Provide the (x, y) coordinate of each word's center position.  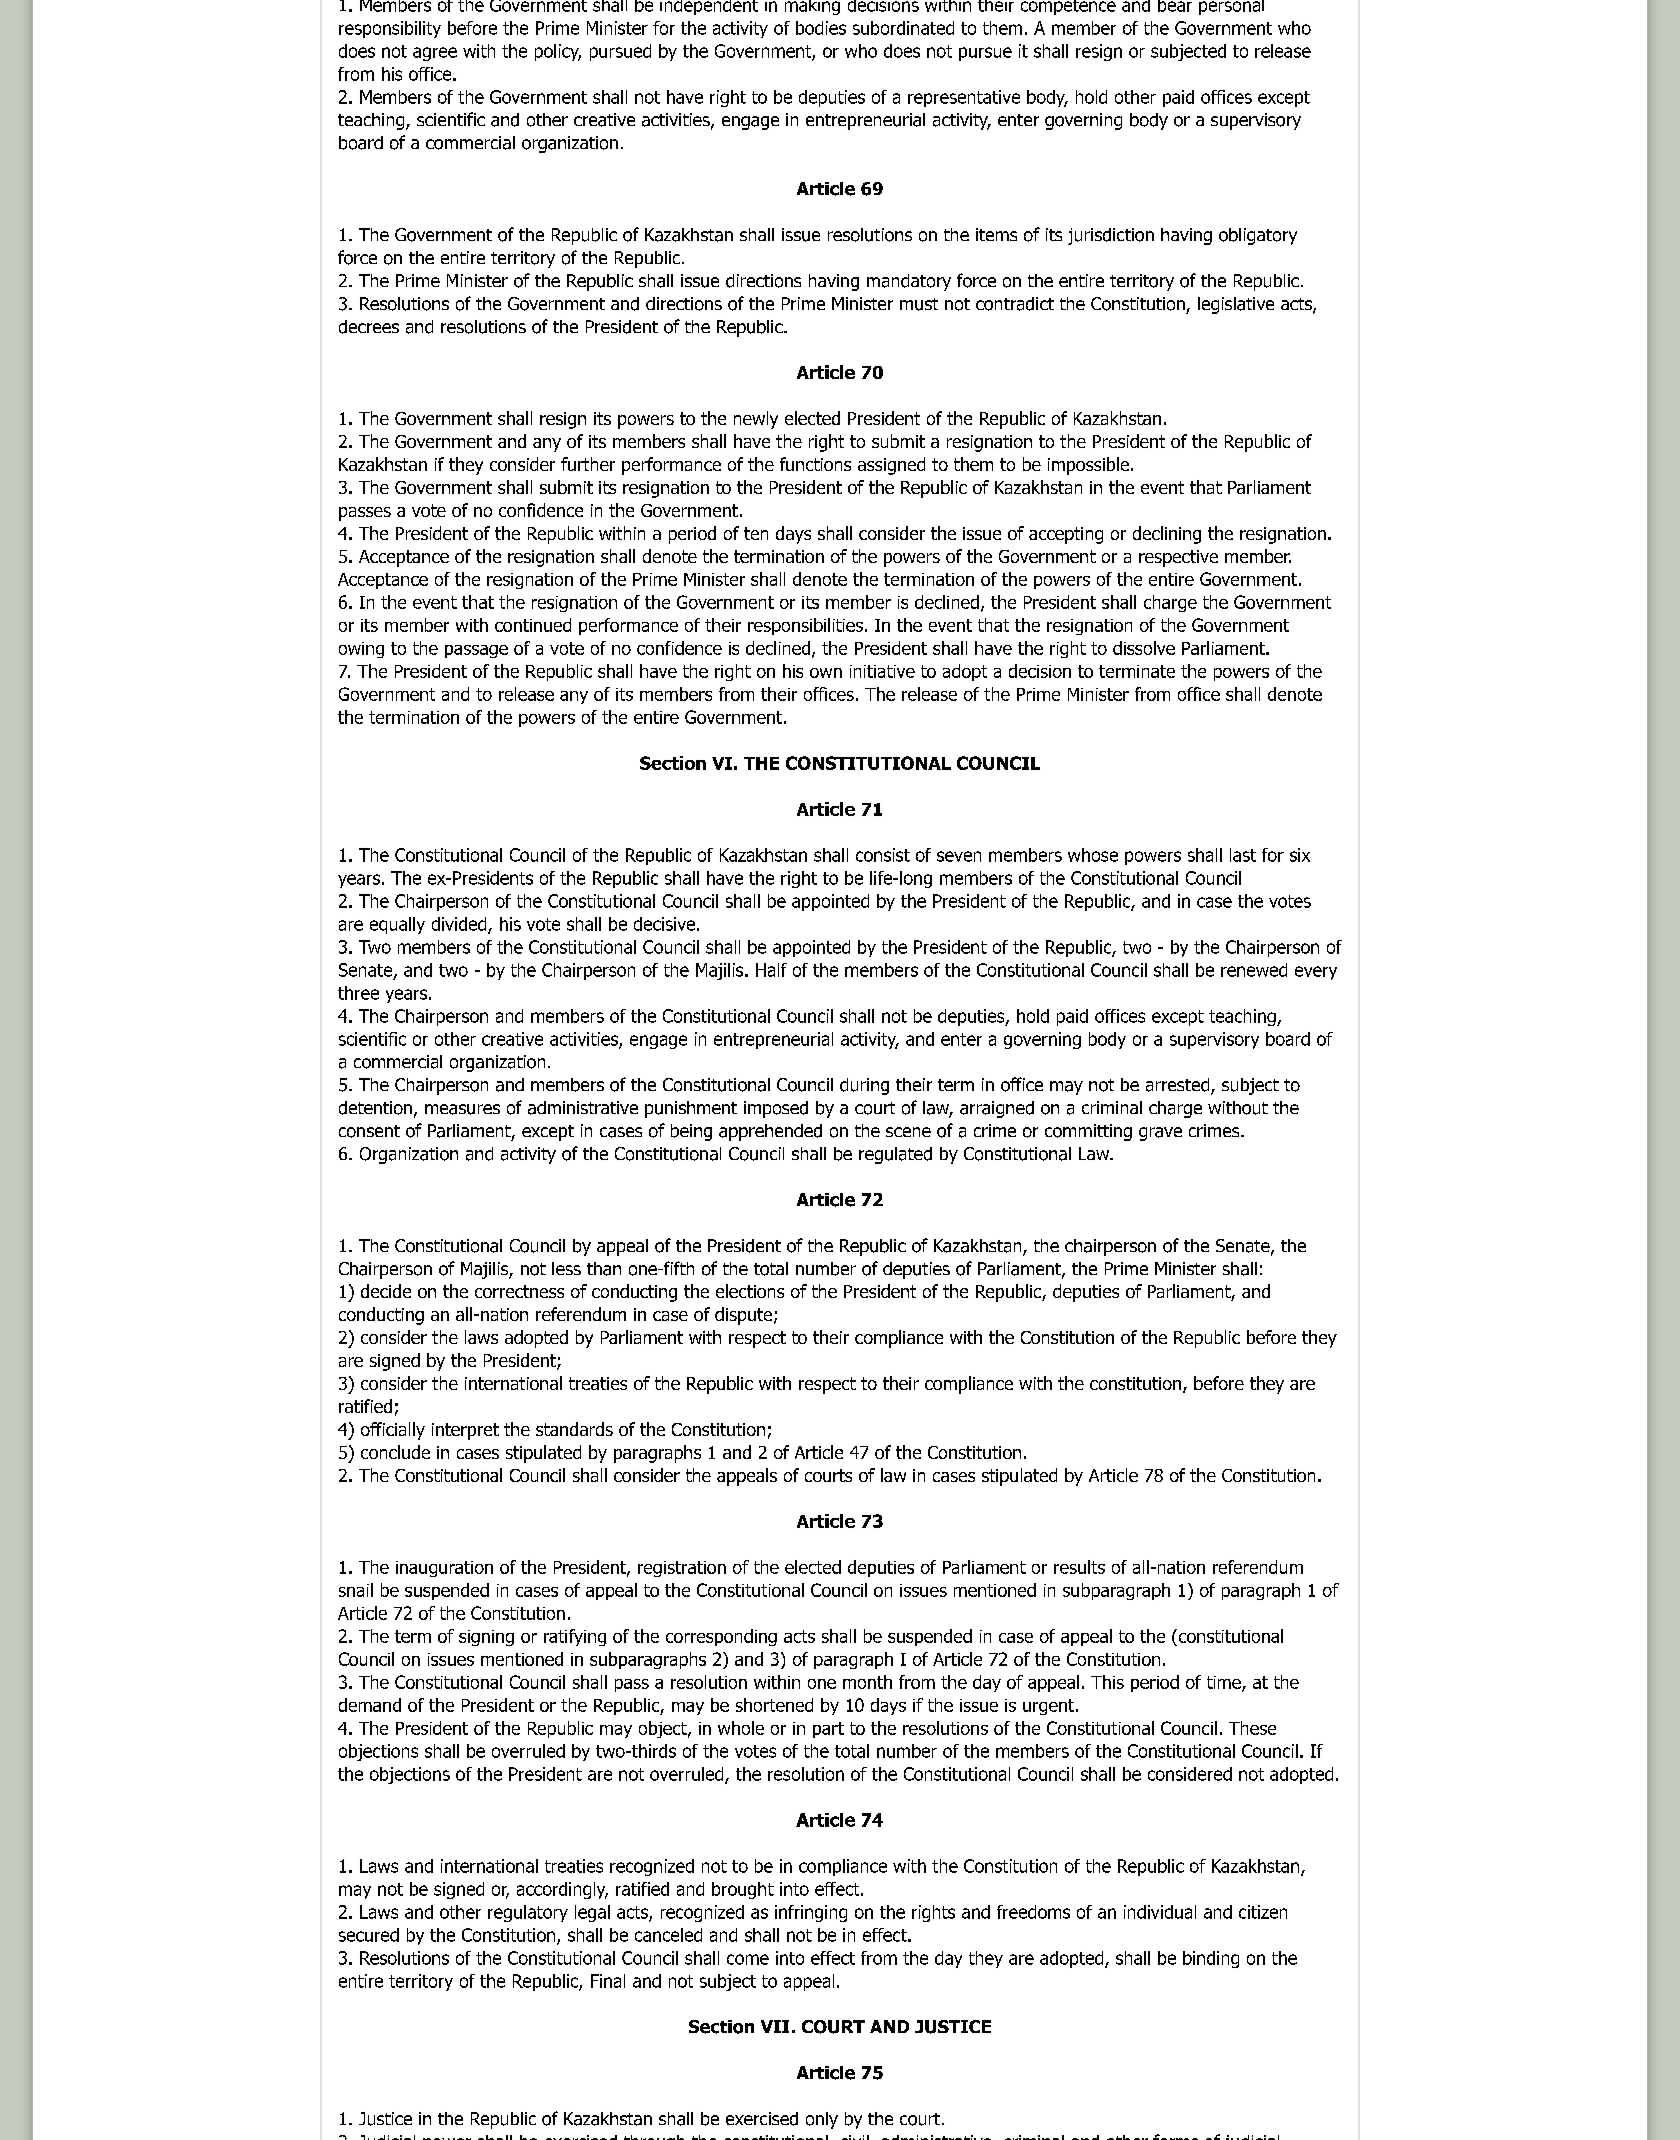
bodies (821, 28)
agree (435, 54)
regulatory (528, 1913)
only (822, 2120)
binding (1211, 1959)
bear (1175, 6)
